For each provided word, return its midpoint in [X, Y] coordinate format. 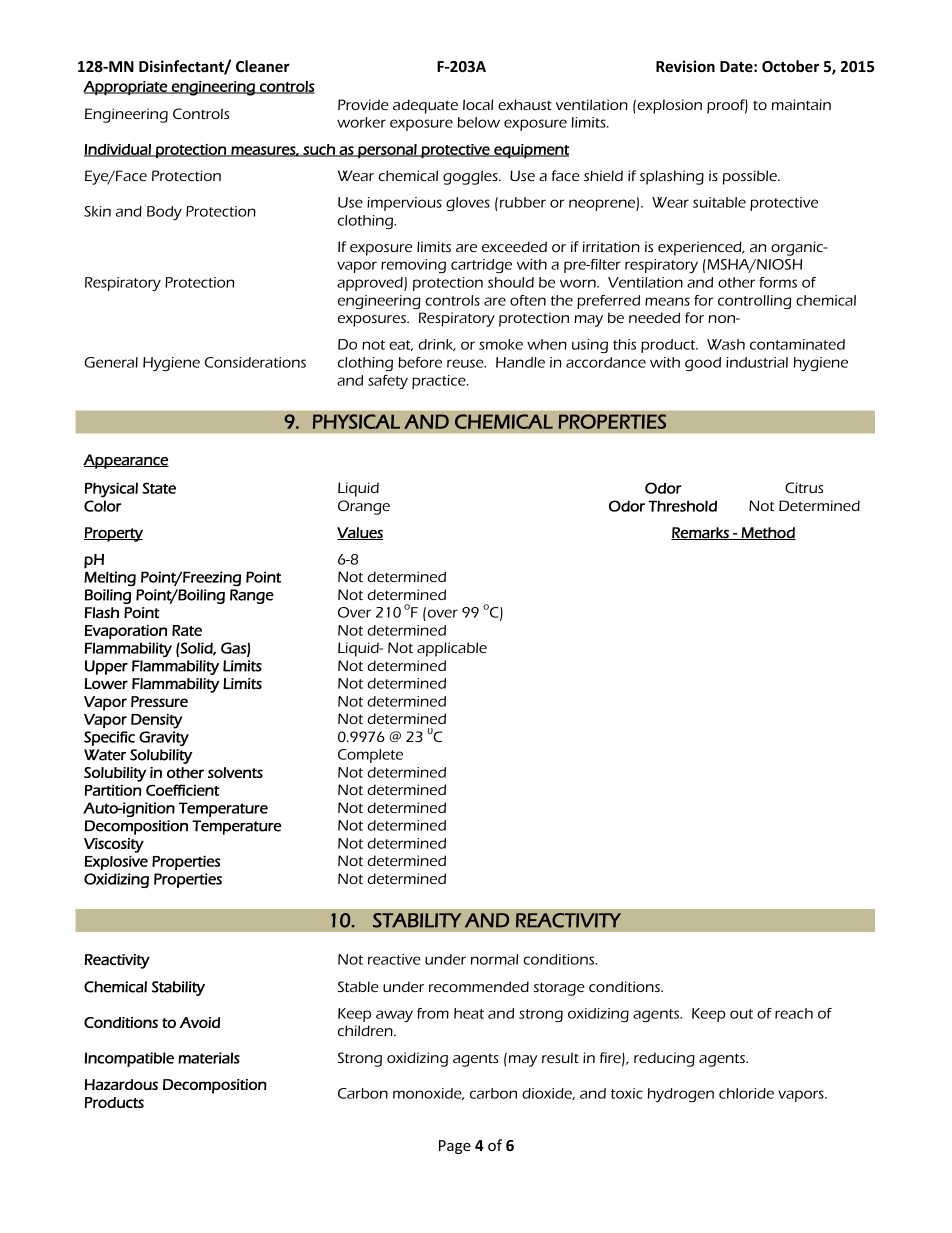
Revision [685, 66]
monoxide [428, 1094]
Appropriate [126, 88]
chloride [746, 1093]
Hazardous [121, 1084]
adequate [425, 106]
